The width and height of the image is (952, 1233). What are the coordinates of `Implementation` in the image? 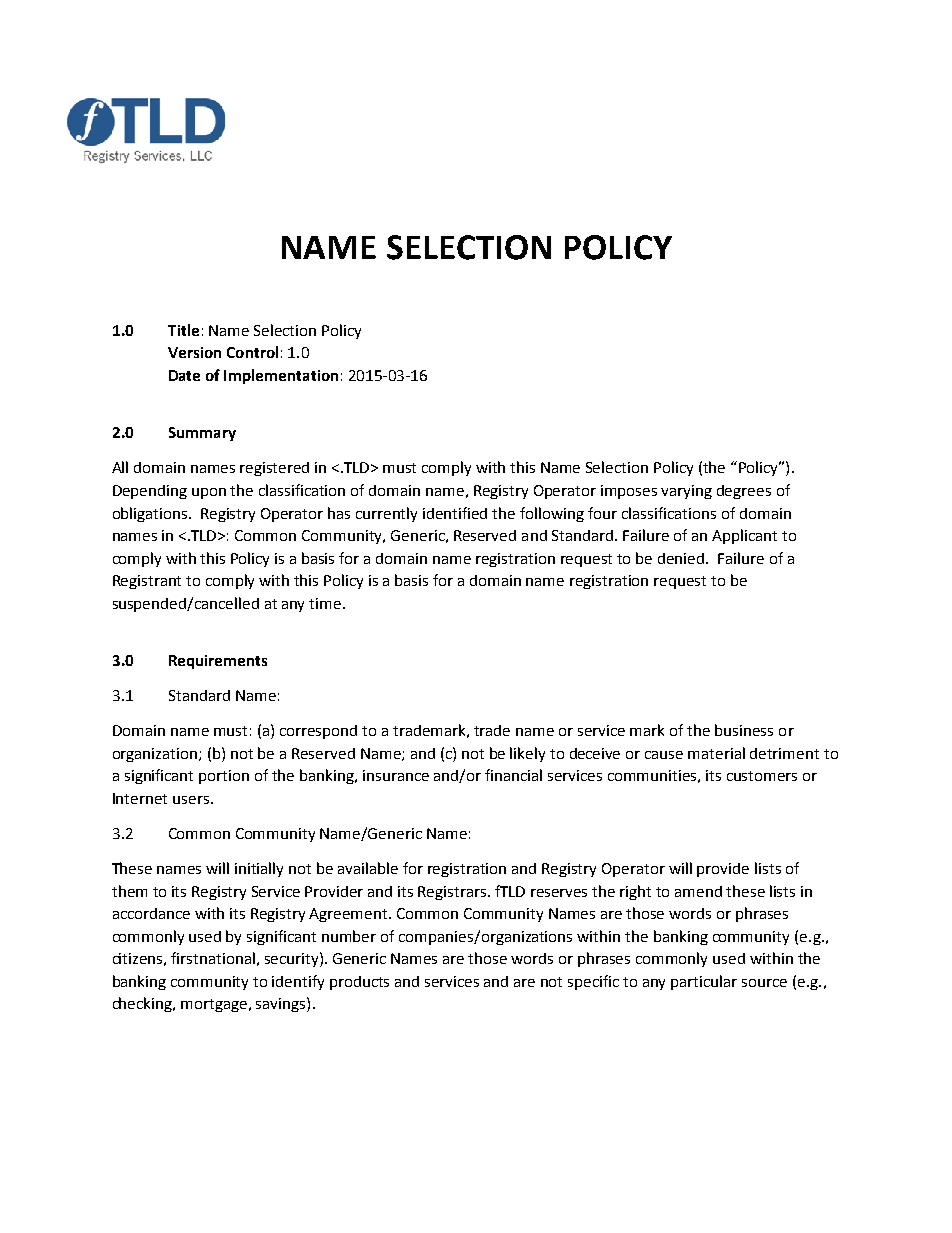 It's located at (281, 376).
